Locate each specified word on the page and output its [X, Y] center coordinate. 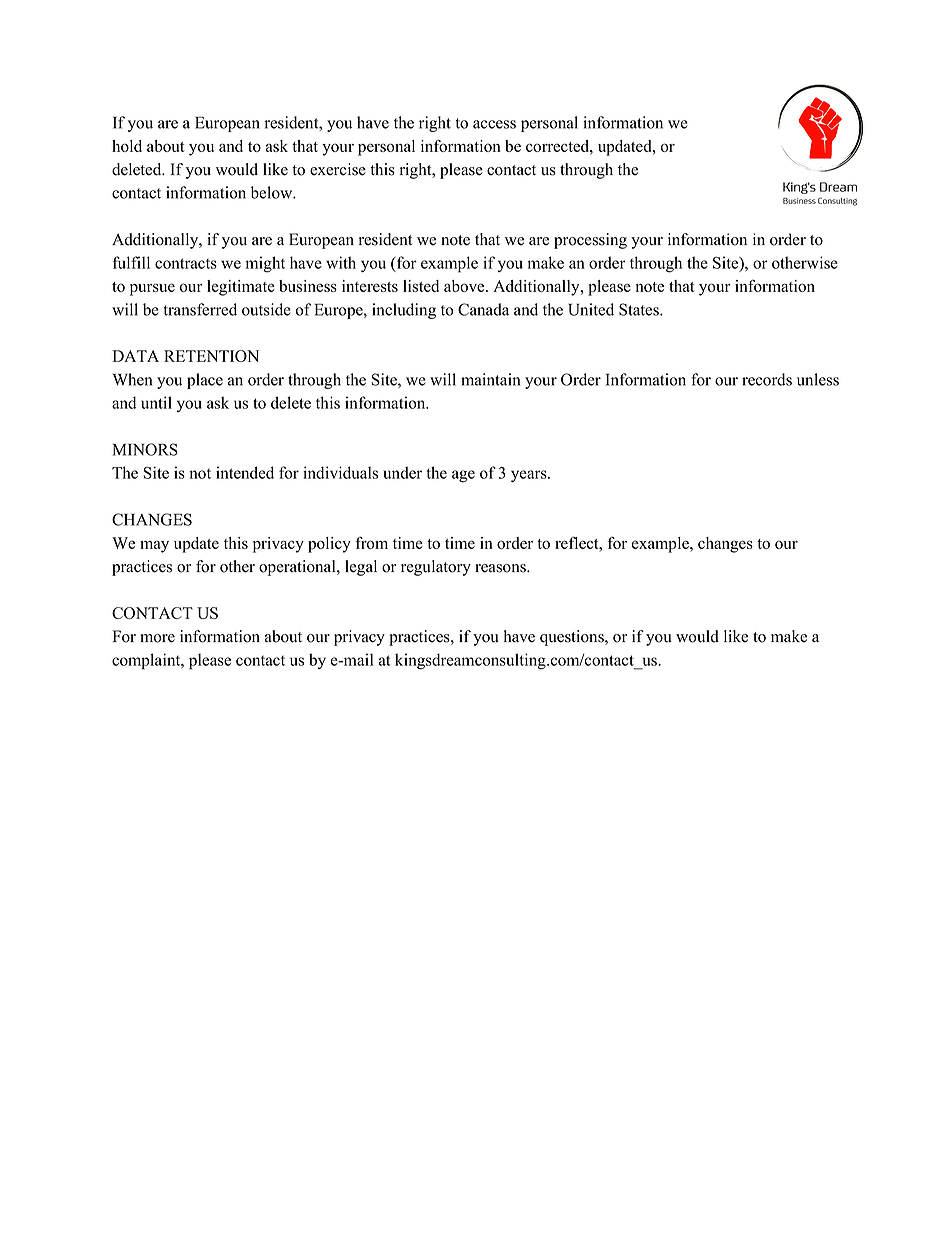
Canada [483, 309]
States [640, 309]
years [530, 476]
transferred [200, 309]
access [494, 124]
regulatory [436, 568]
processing [590, 241]
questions [573, 638]
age [463, 476]
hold [127, 146]
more [157, 638]
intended [245, 472]
